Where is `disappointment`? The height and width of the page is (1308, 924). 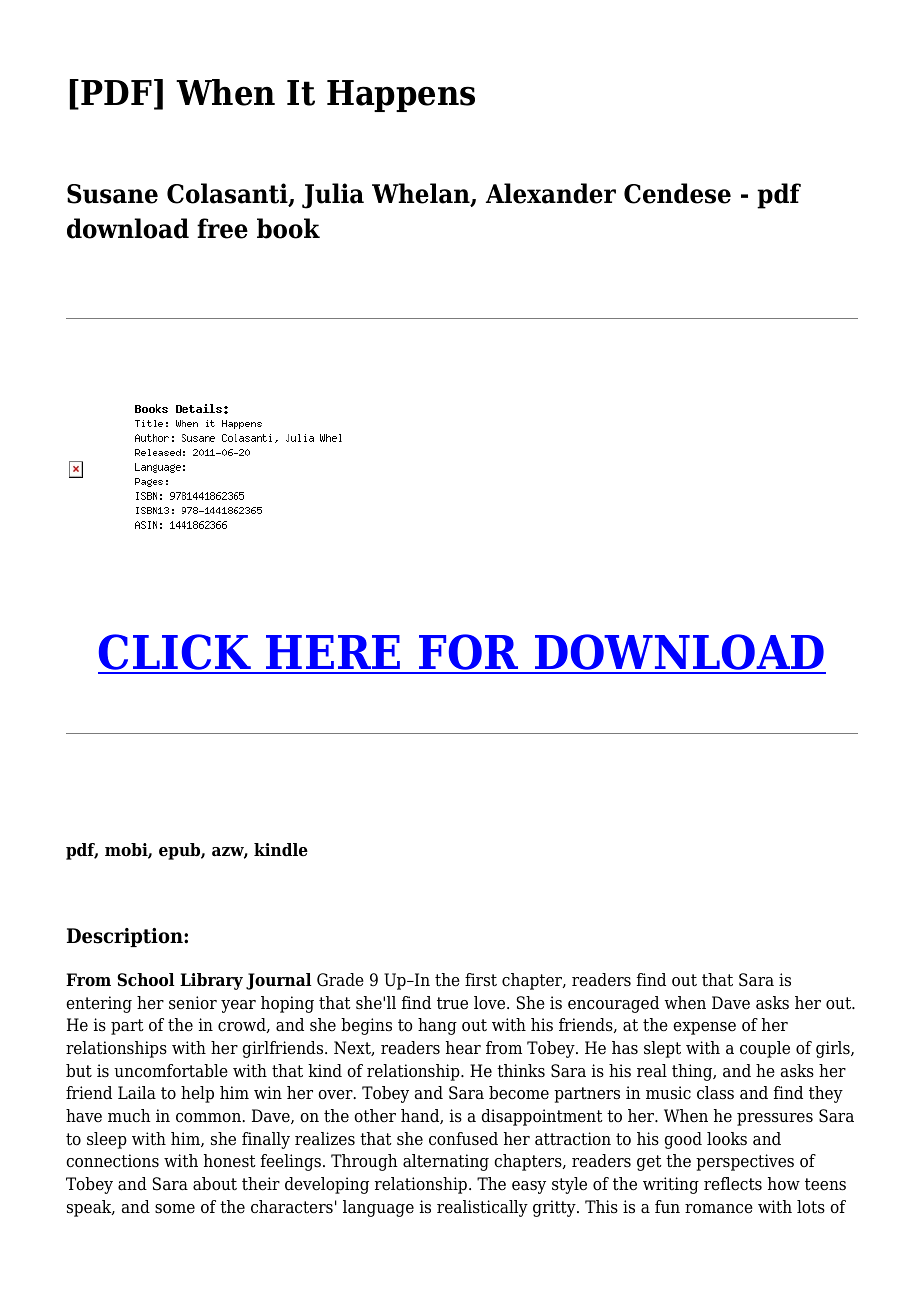 disappointment is located at coordinates (542, 1117).
